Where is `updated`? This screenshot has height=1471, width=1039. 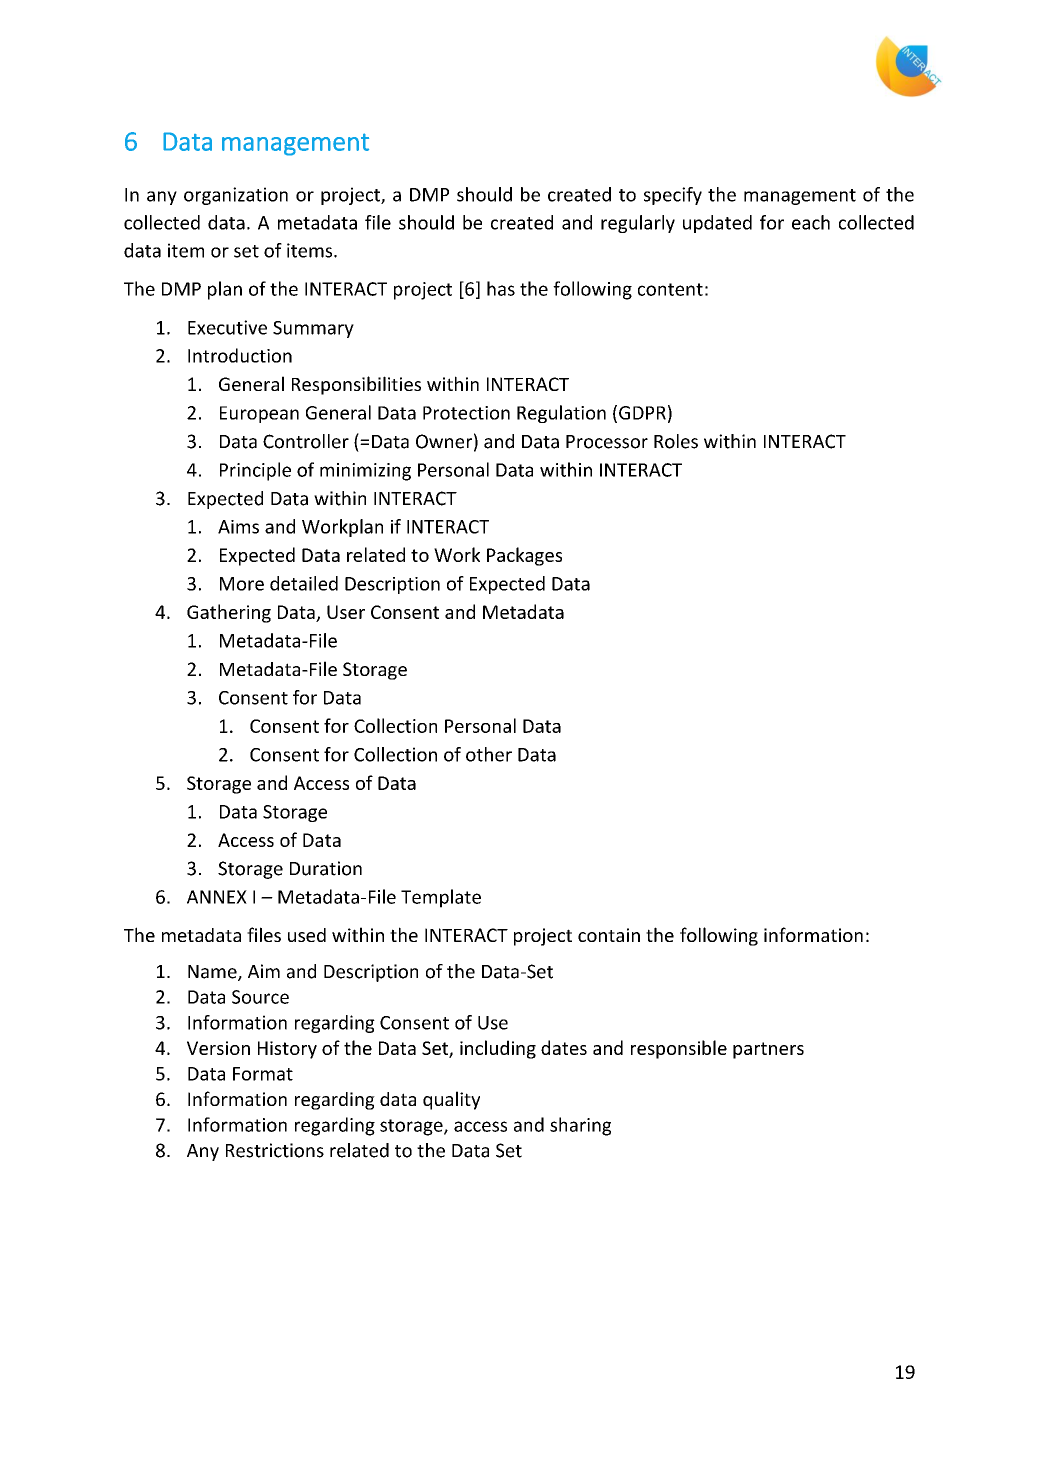 updated is located at coordinates (717, 224).
